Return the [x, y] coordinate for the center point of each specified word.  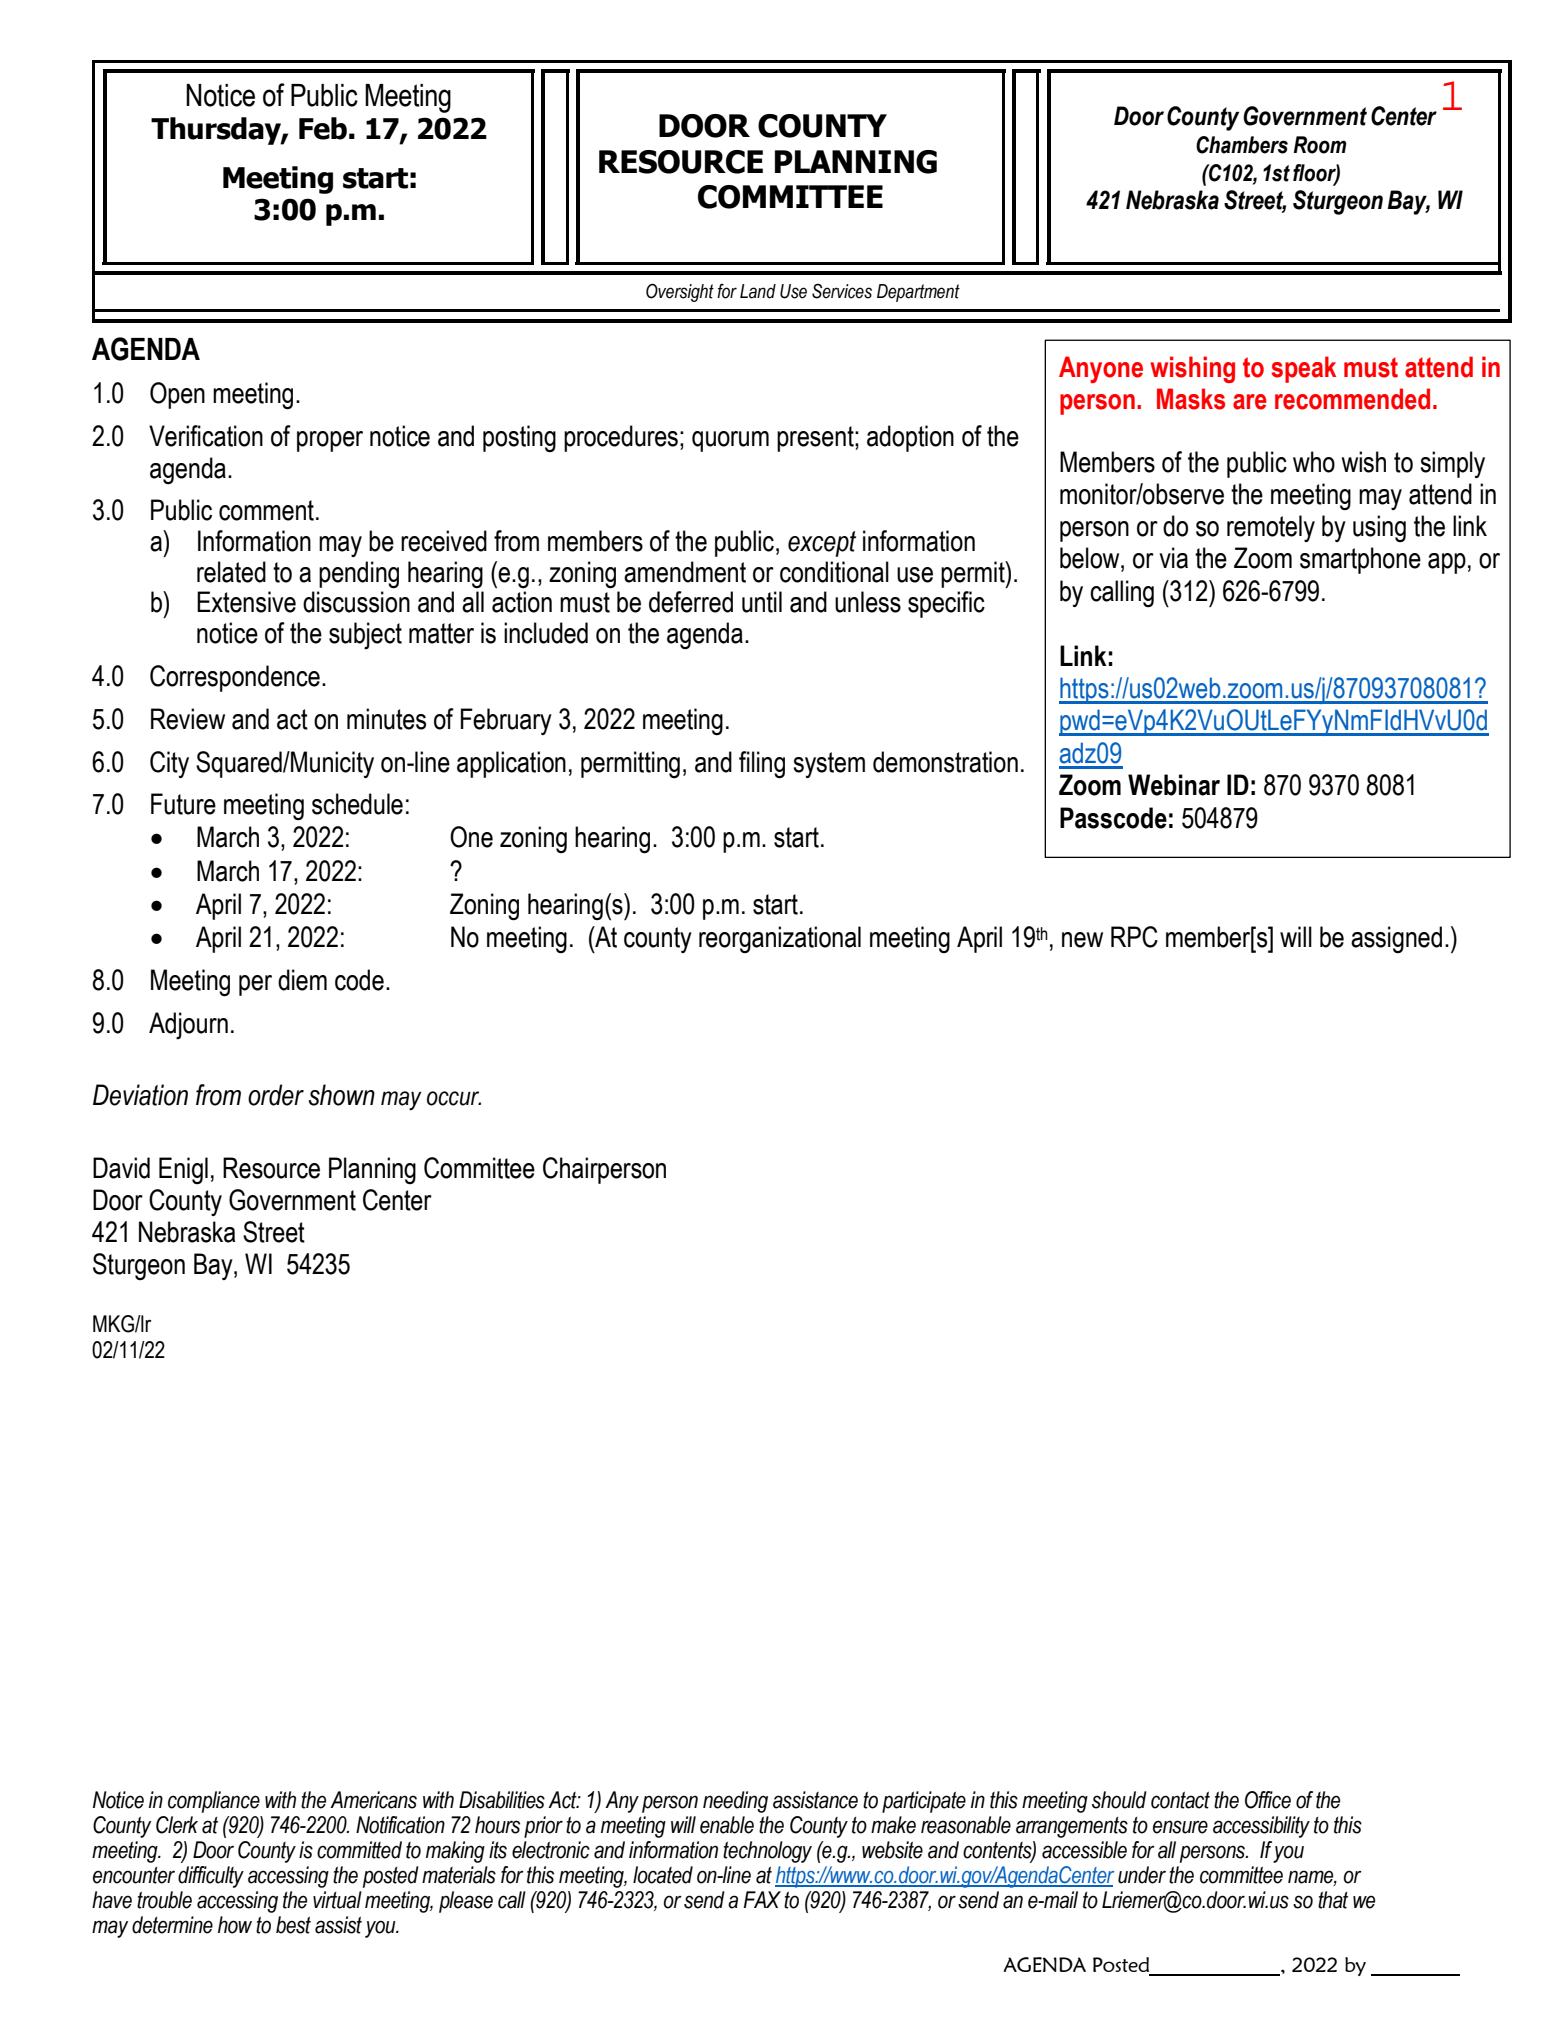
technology [767, 1852]
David [121, 1168]
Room [1320, 145]
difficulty [211, 1877]
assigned [1396, 939]
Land [758, 291]
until [762, 602]
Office [1268, 1800]
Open [177, 395]
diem [302, 980]
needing [735, 1802]
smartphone [1360, 560]
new [1082, 940]
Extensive [246, 602]
